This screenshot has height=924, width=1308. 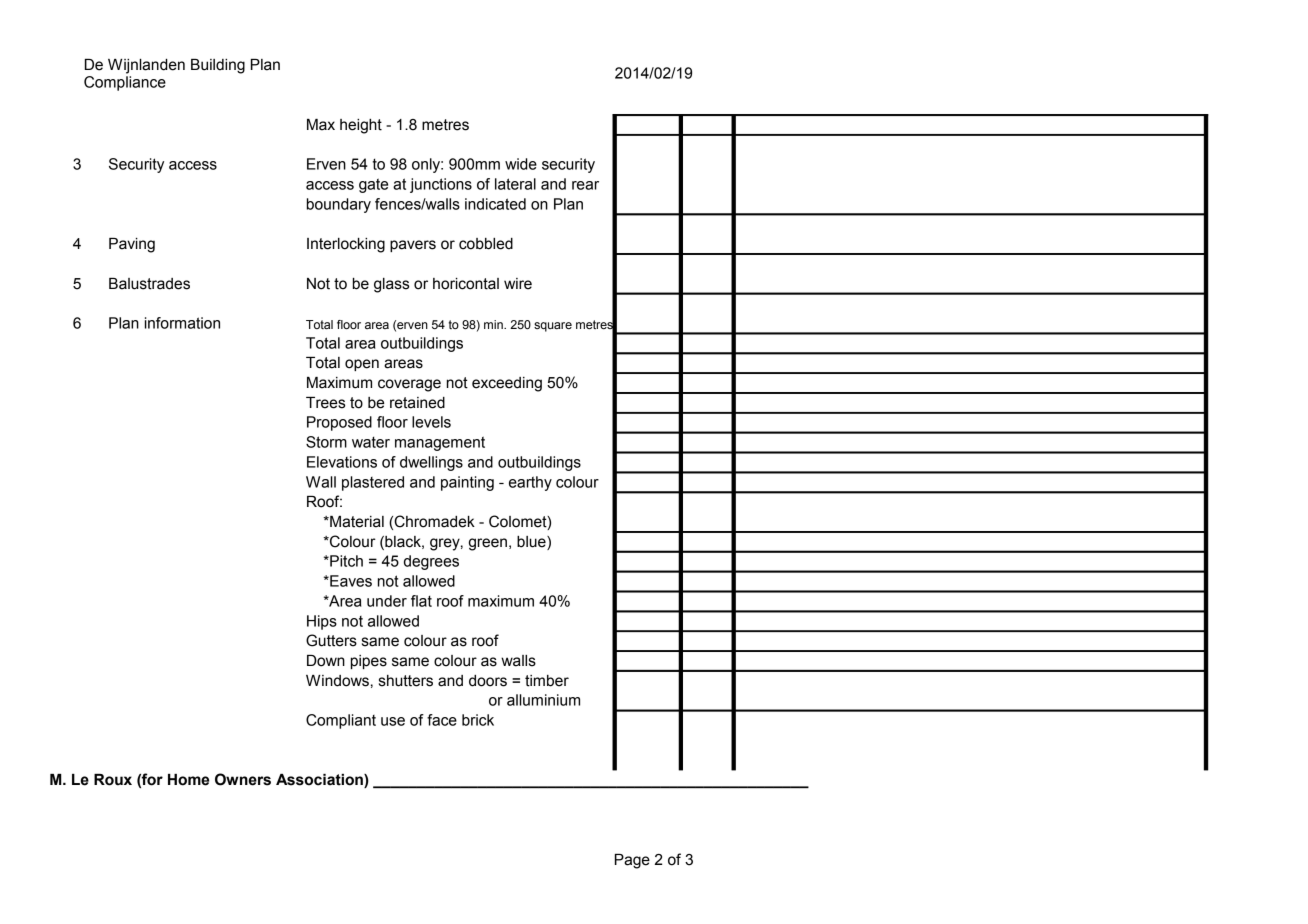 I want to click on Compliance, so click(x=125, y=83).
